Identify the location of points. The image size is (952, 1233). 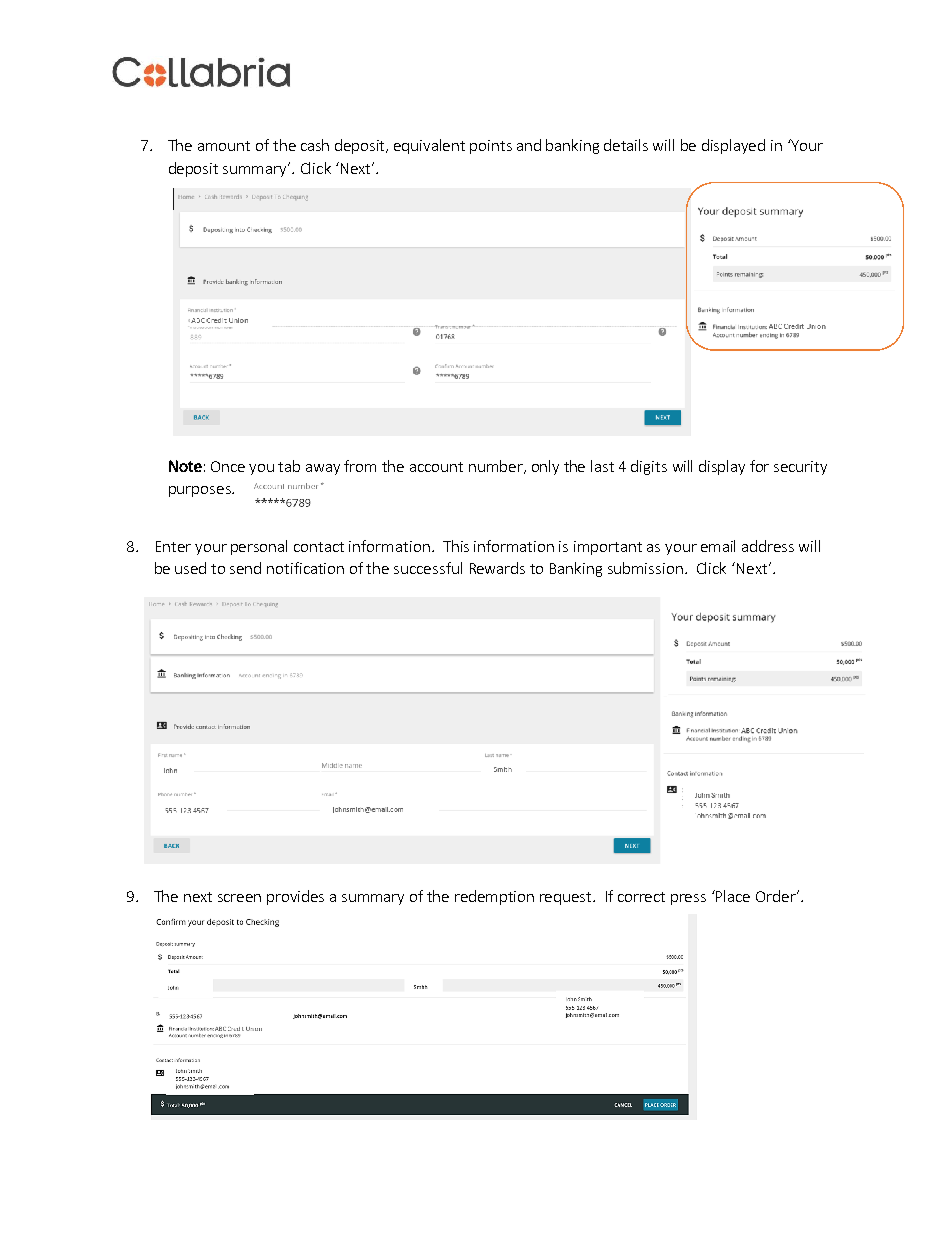
(491, 147).
